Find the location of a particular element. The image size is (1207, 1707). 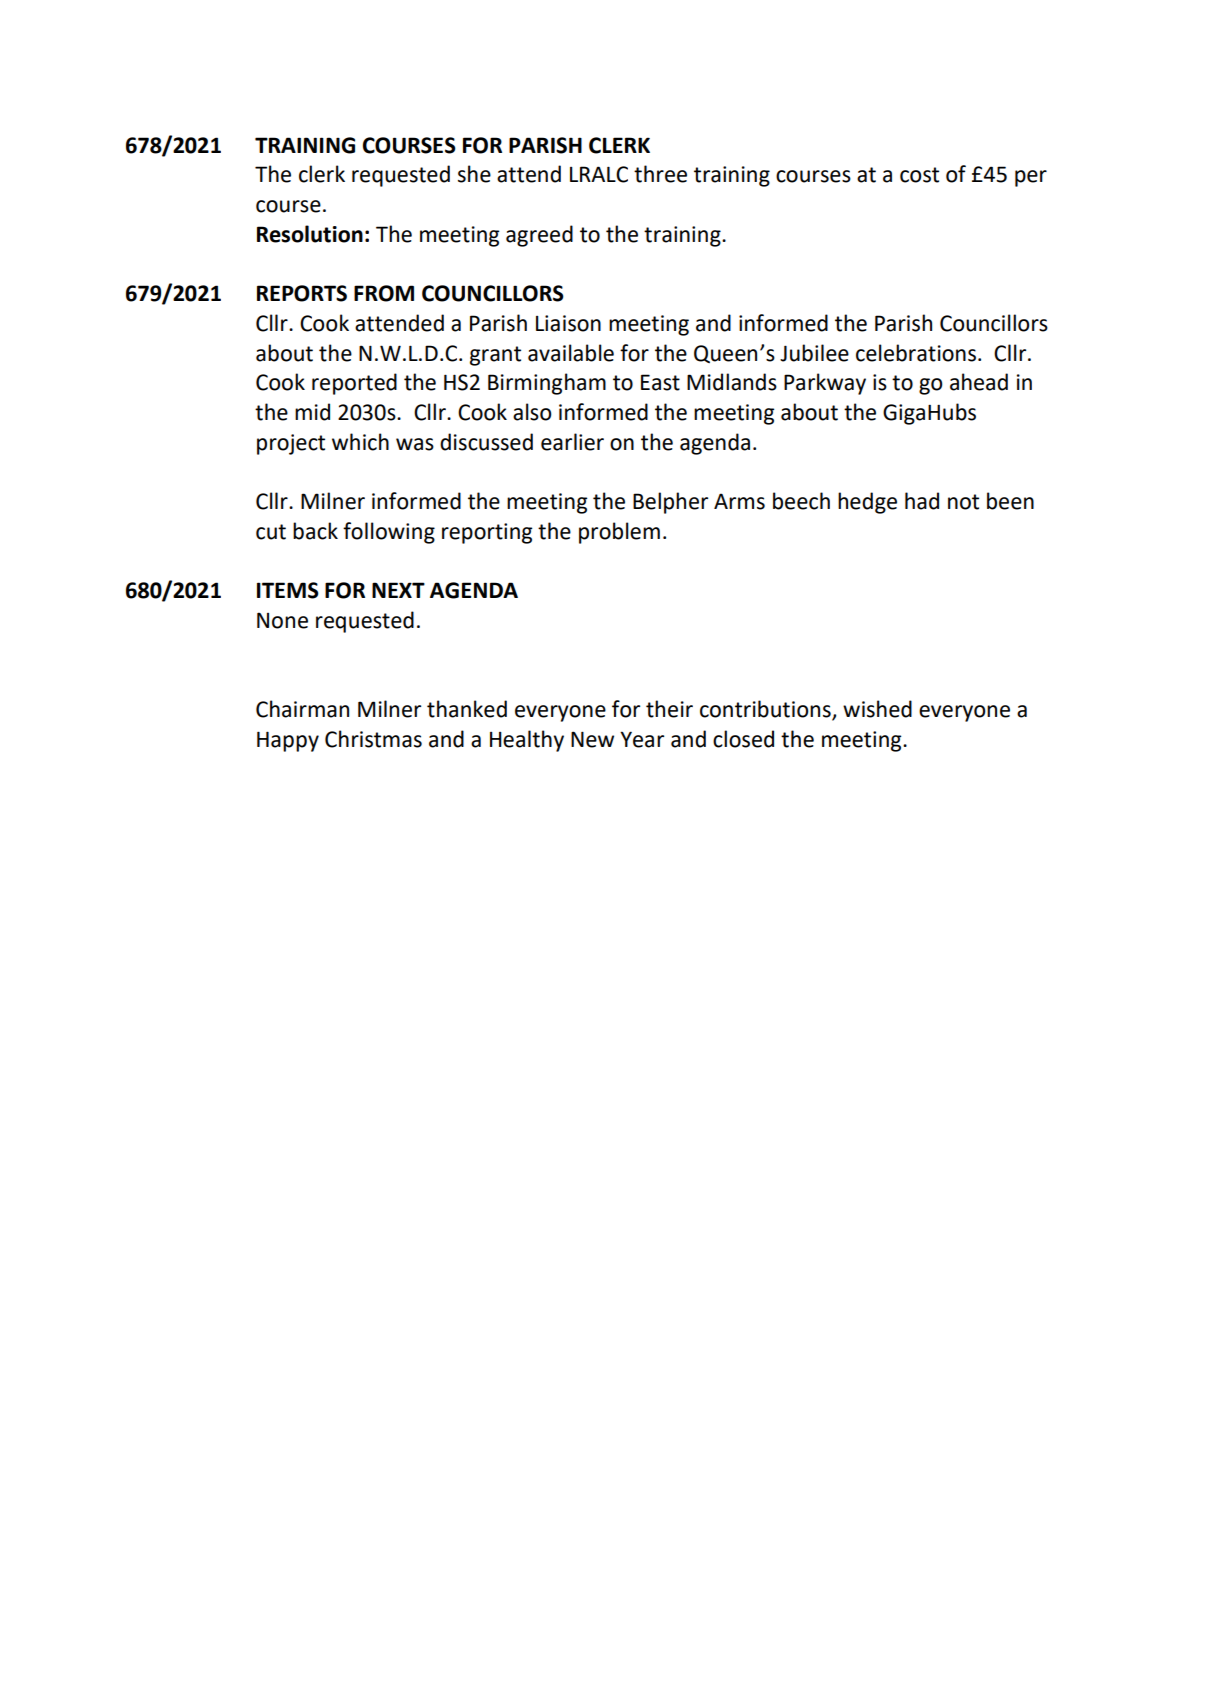

following is located at coordinates (389, 533).
